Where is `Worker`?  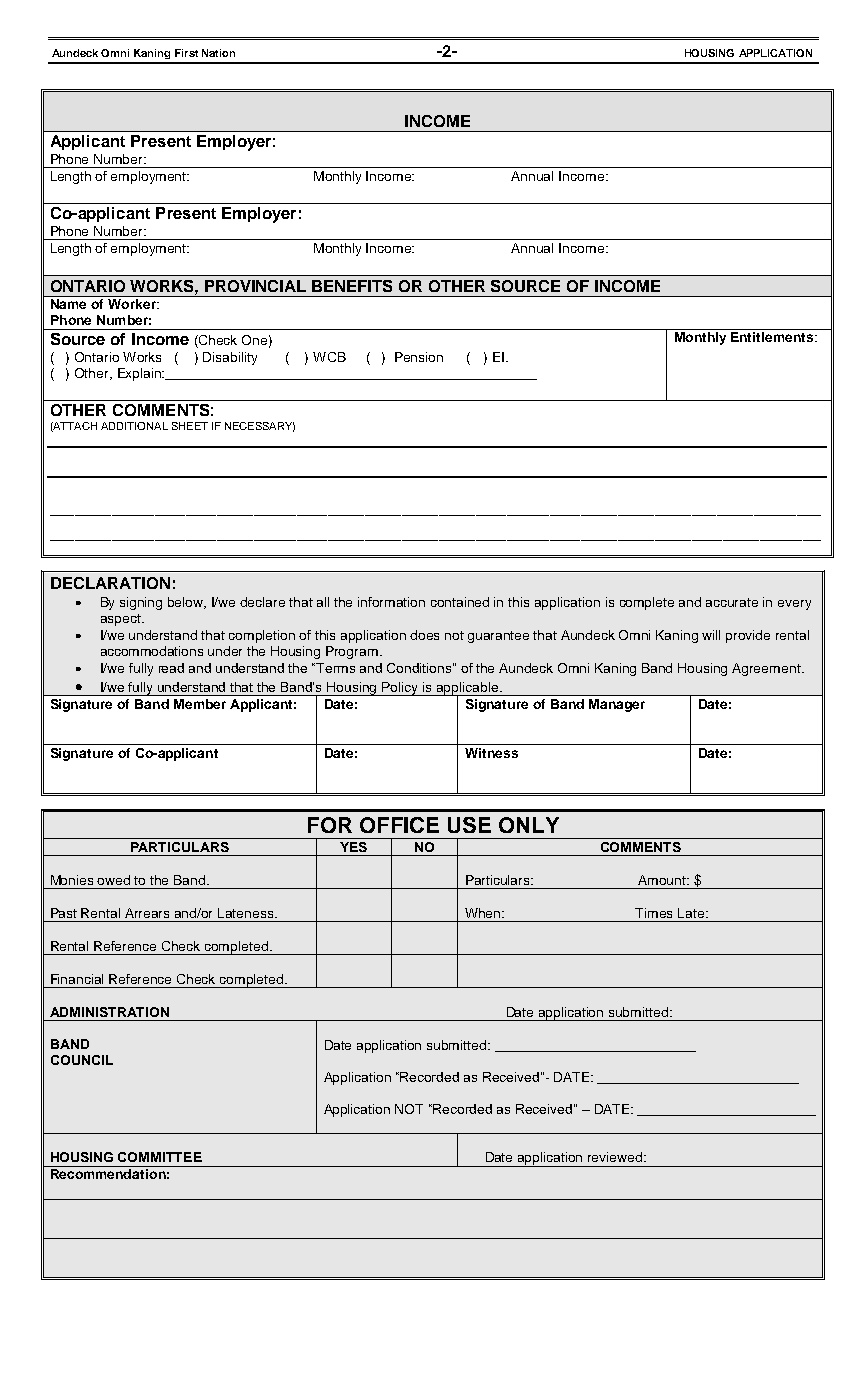 Worker is located at coordinates (133, 304).
